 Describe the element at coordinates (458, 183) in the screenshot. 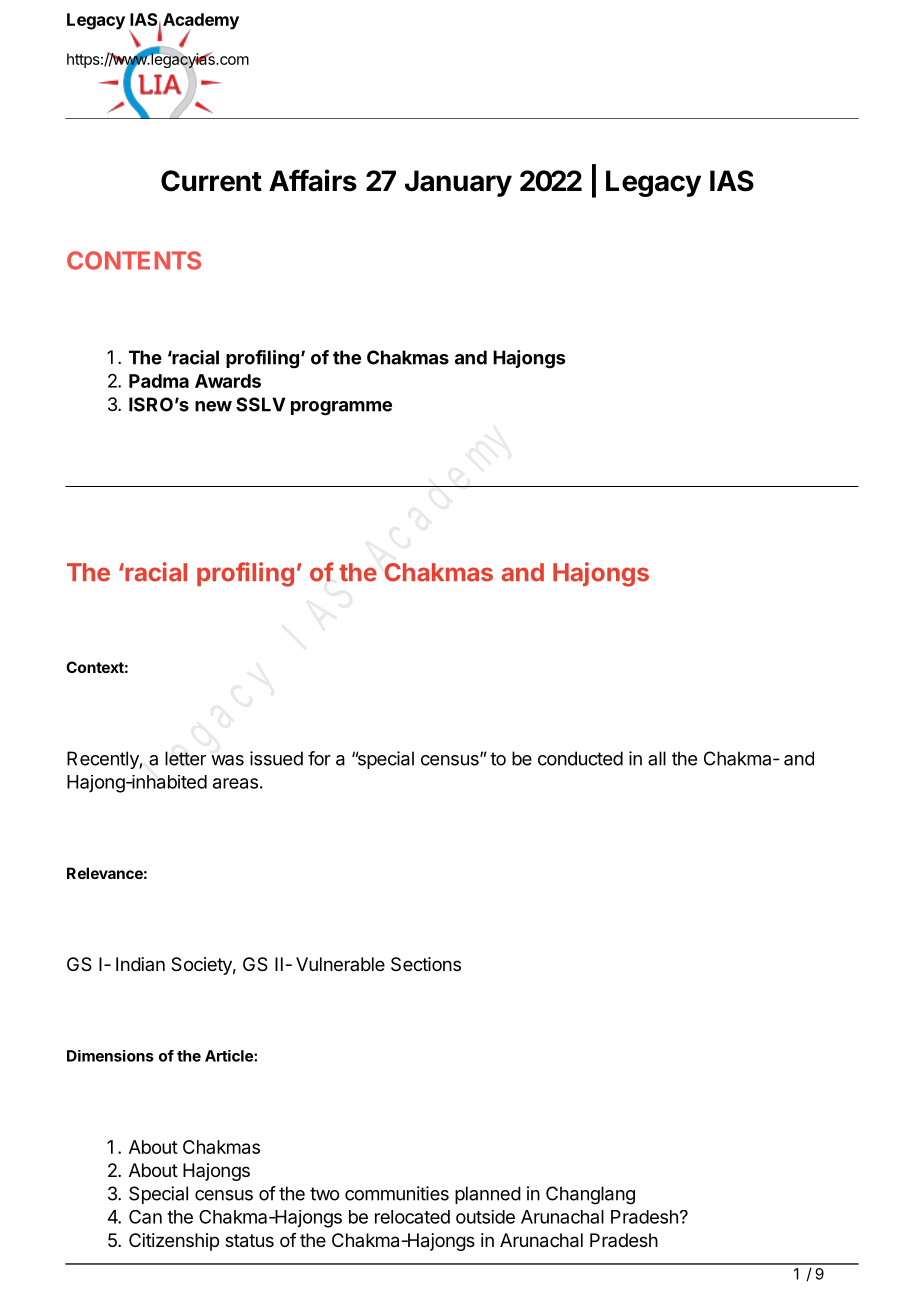

I see `January` at that location.
